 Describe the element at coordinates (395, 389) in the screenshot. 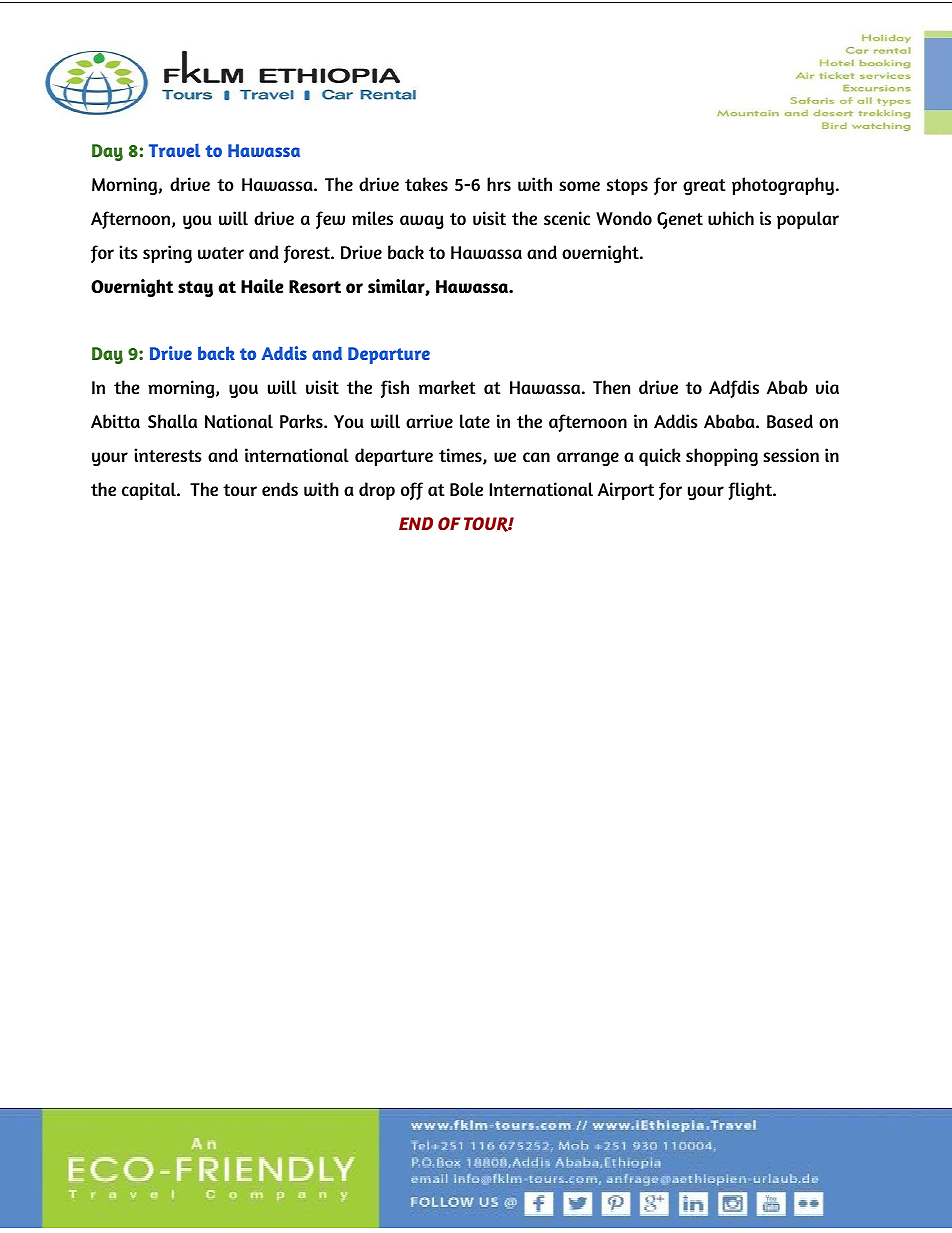

I see `fish` at that location.
